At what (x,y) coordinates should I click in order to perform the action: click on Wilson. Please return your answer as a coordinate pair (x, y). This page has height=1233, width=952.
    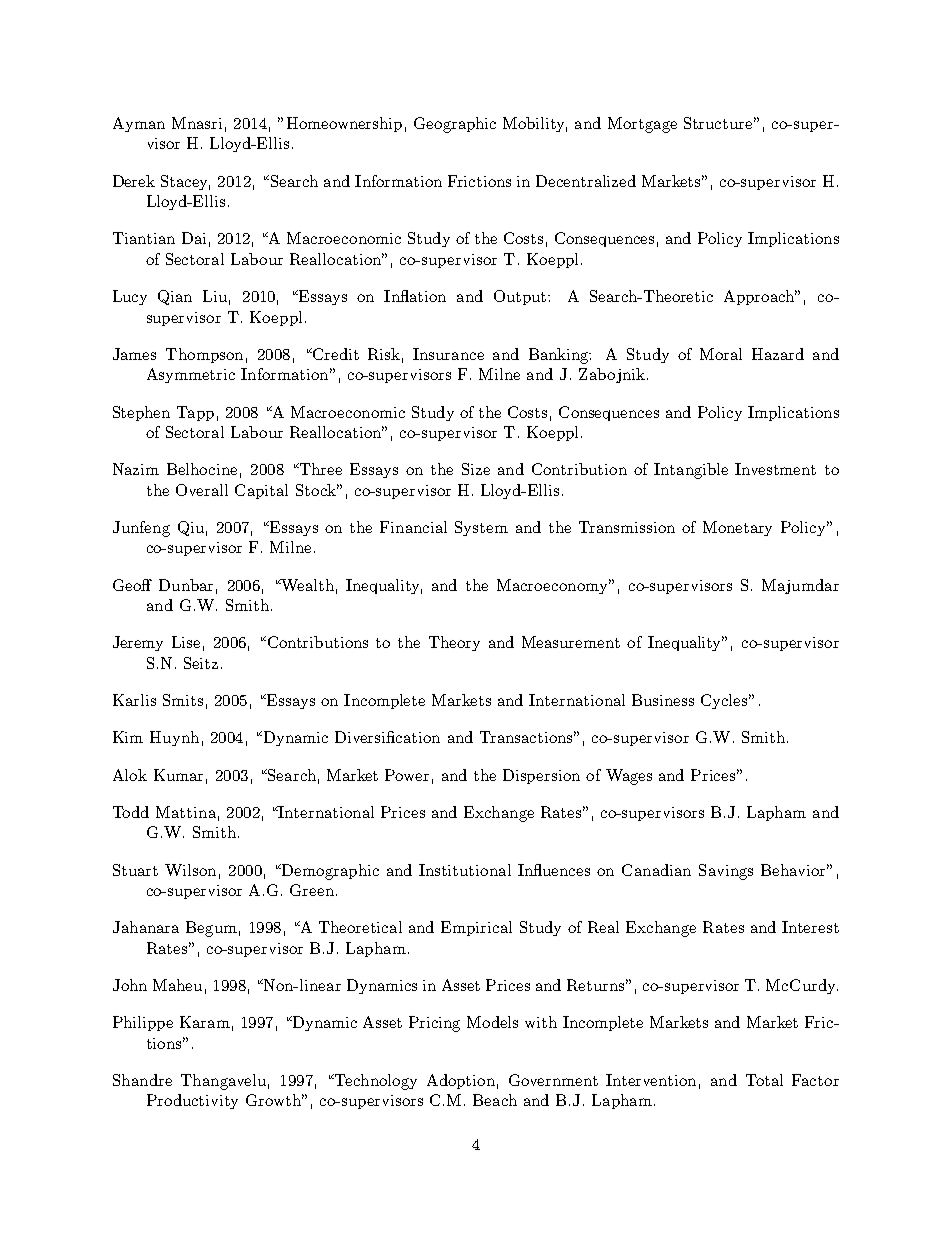
    Looking at the image, I should click on (190, 870).
